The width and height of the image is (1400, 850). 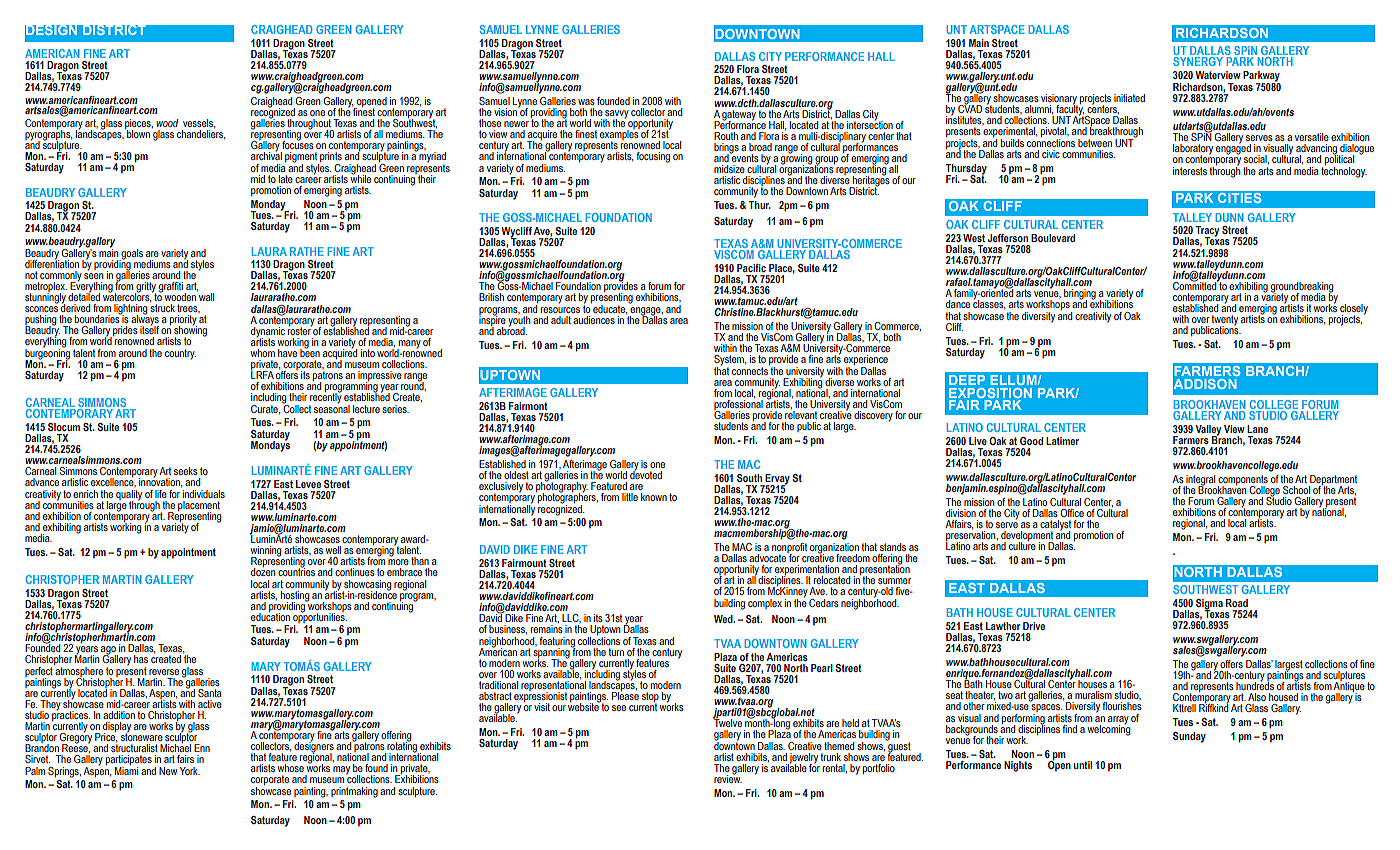 What do you see at coordinates (149, 329) in the image?
I see `itself` at bounding box center [149, 329].
